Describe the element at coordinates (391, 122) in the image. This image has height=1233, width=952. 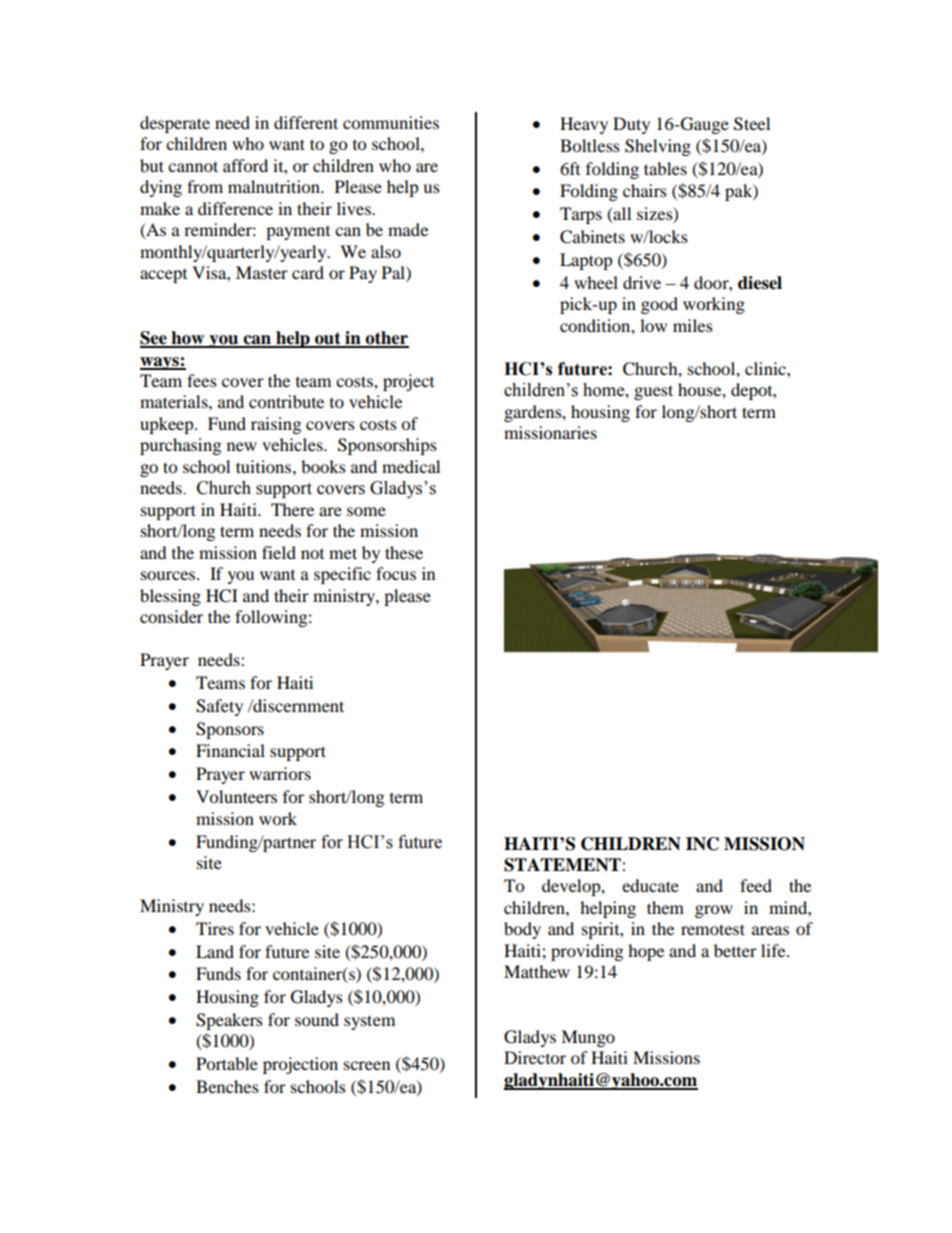
I see `communities` at that location.
